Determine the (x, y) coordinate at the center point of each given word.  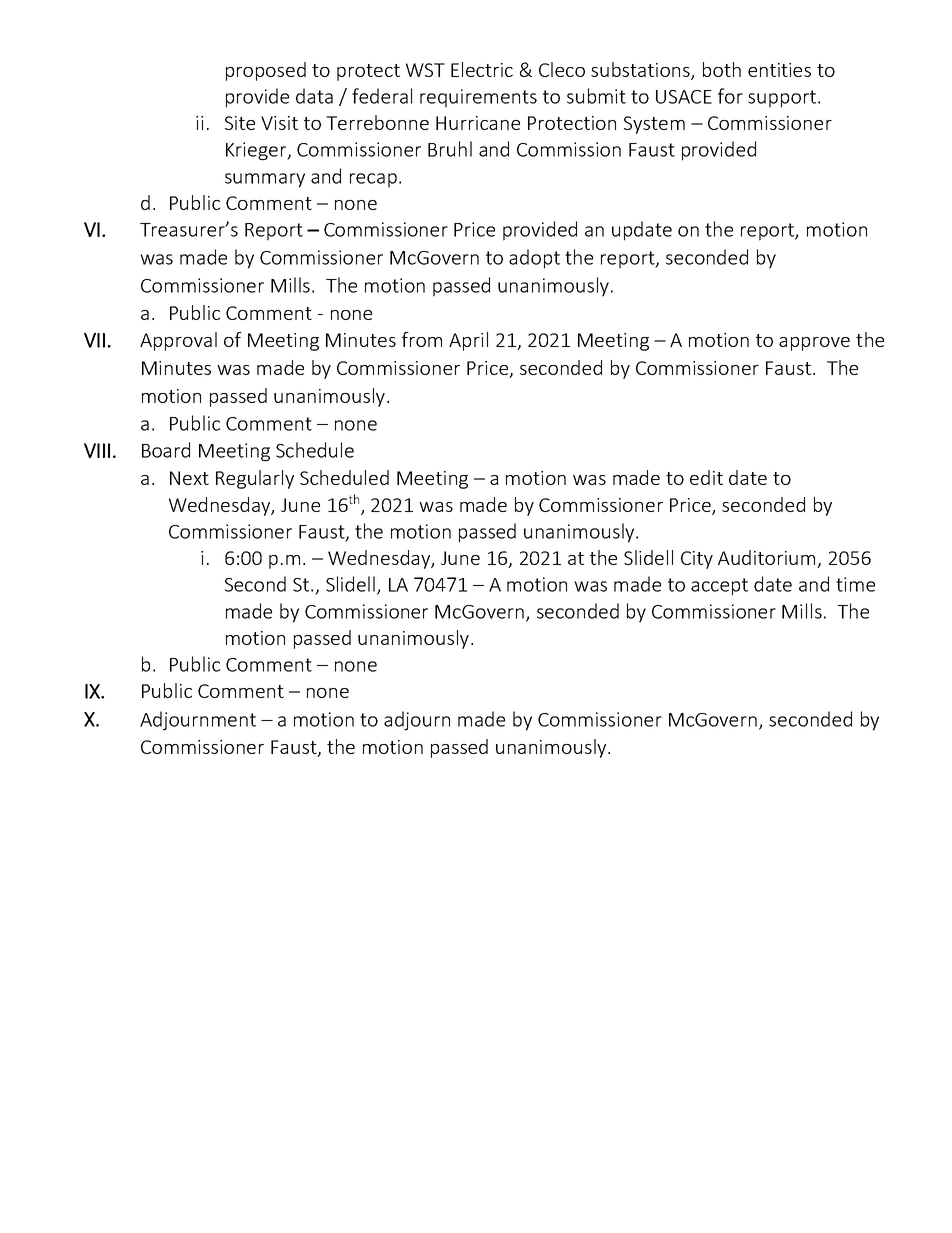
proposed (266, 71)
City (697, 560)
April (468, 341)
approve (814, 344)
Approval (178, 341)
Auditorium (768, 559)
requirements (478, 98)
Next (189, 478)
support (783, 99)
